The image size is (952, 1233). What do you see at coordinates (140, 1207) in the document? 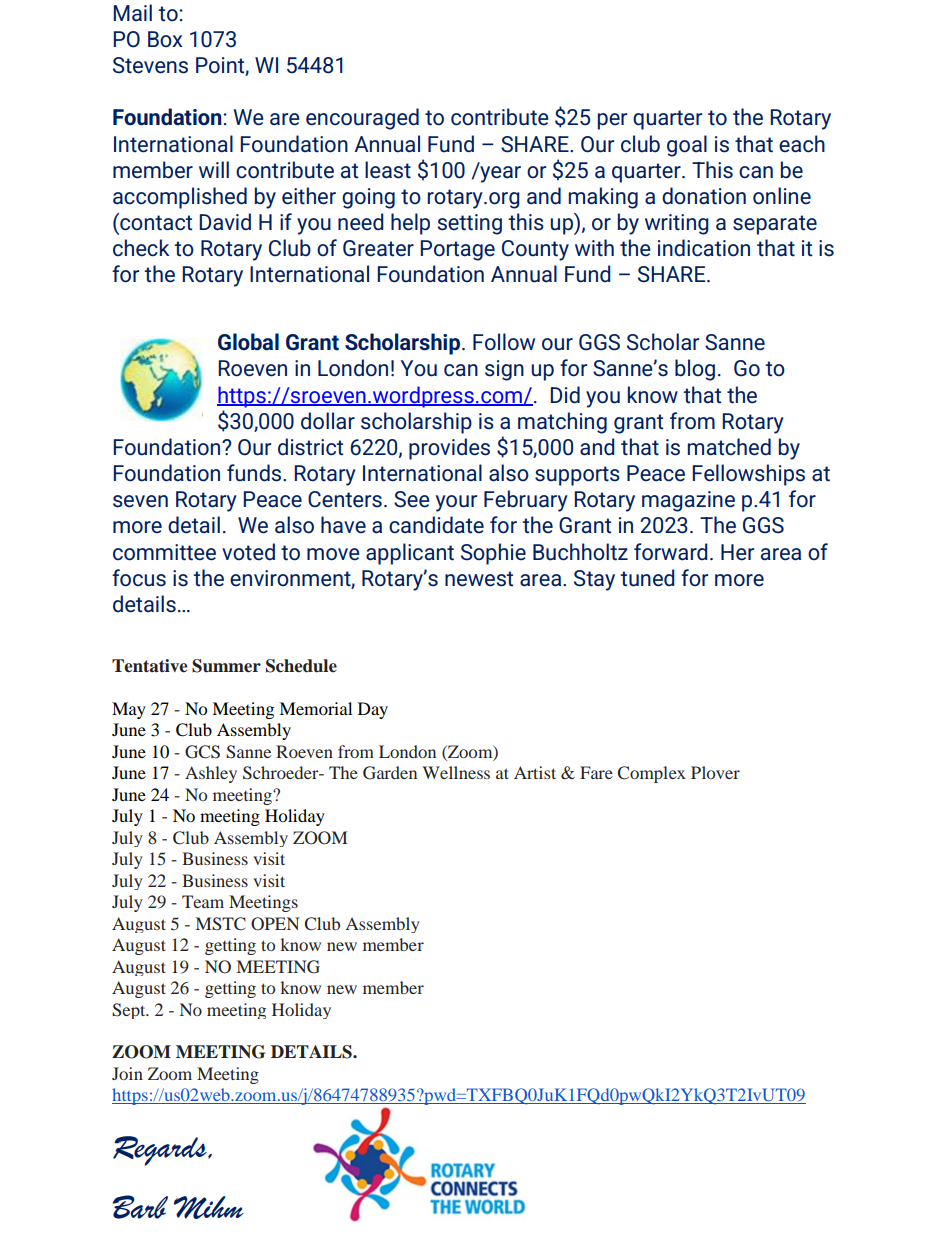
I see `Barb` at bounding box center [140, 1207].
